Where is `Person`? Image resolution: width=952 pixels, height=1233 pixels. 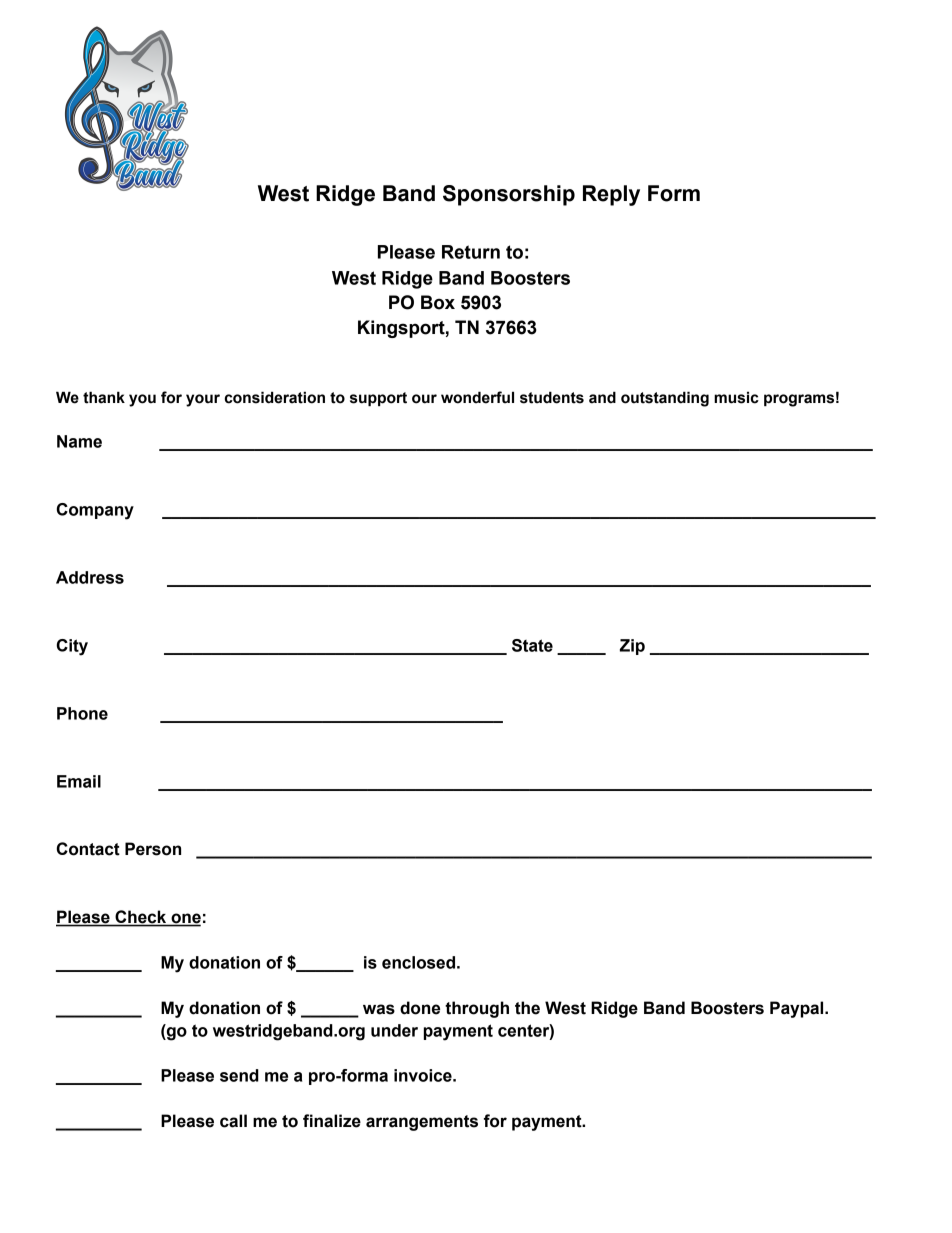 Person is located at coordinates (153, 849).
